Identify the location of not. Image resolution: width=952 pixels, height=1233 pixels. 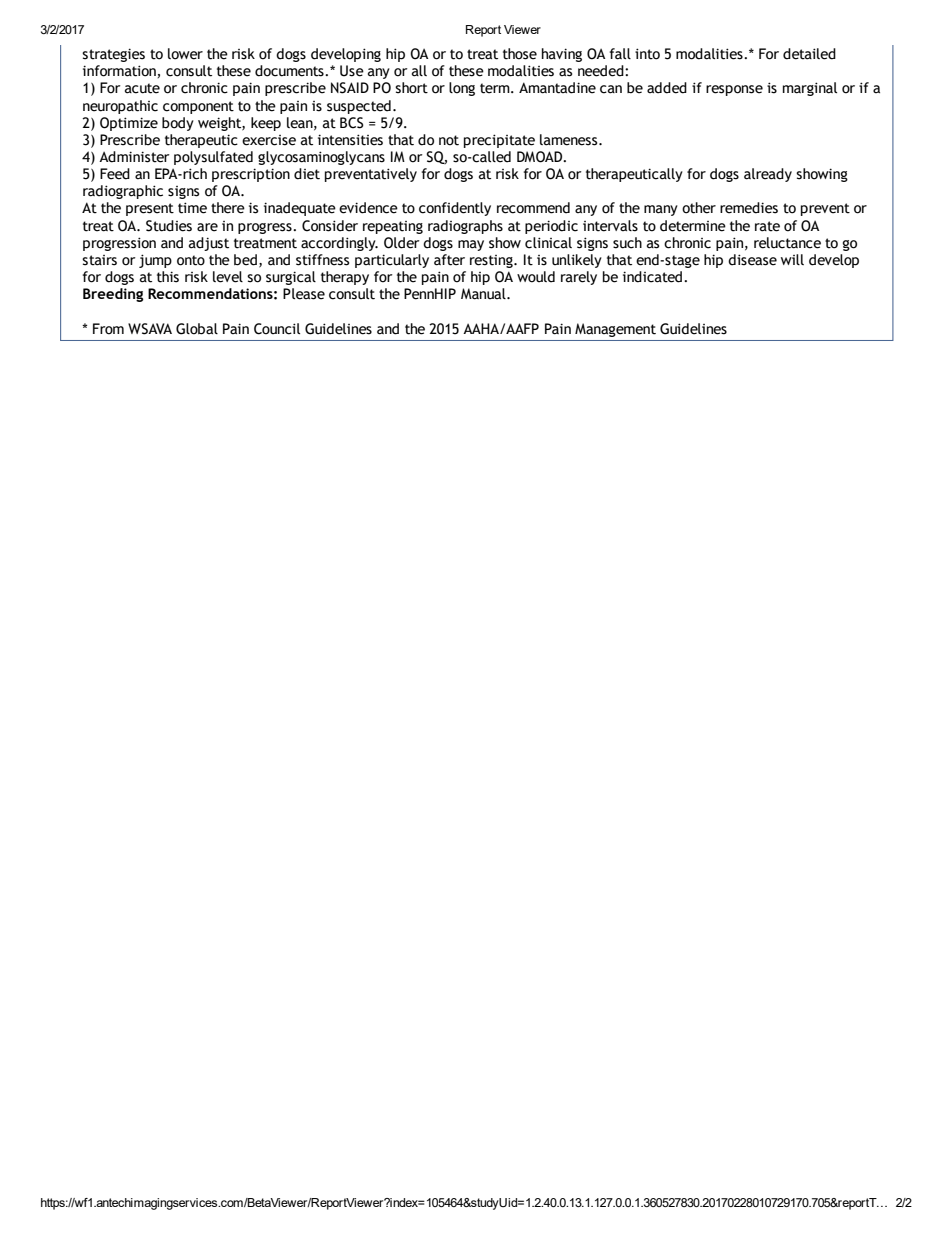
(449, 140).
